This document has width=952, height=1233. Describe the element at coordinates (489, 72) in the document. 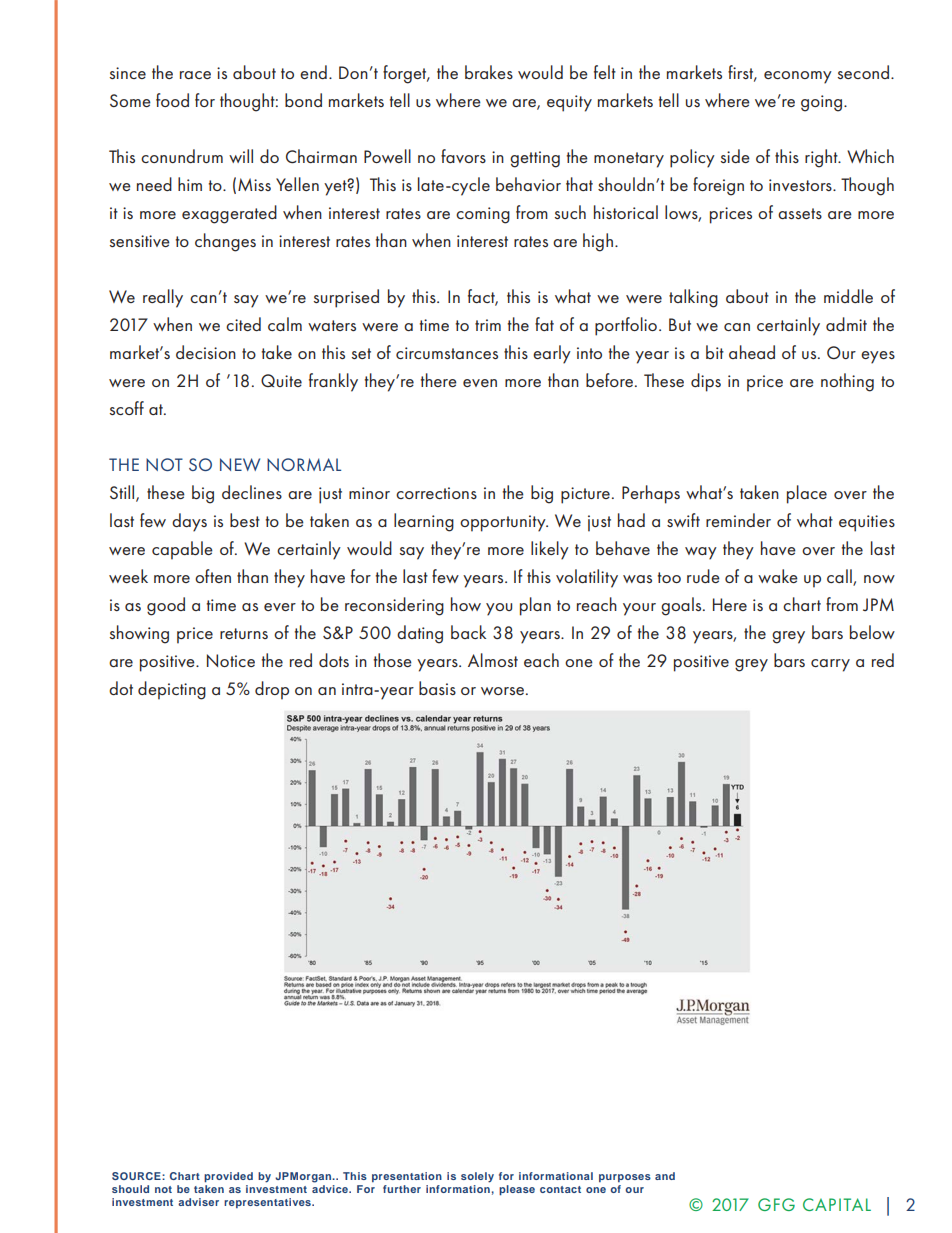

I see `brakes` at that location.
